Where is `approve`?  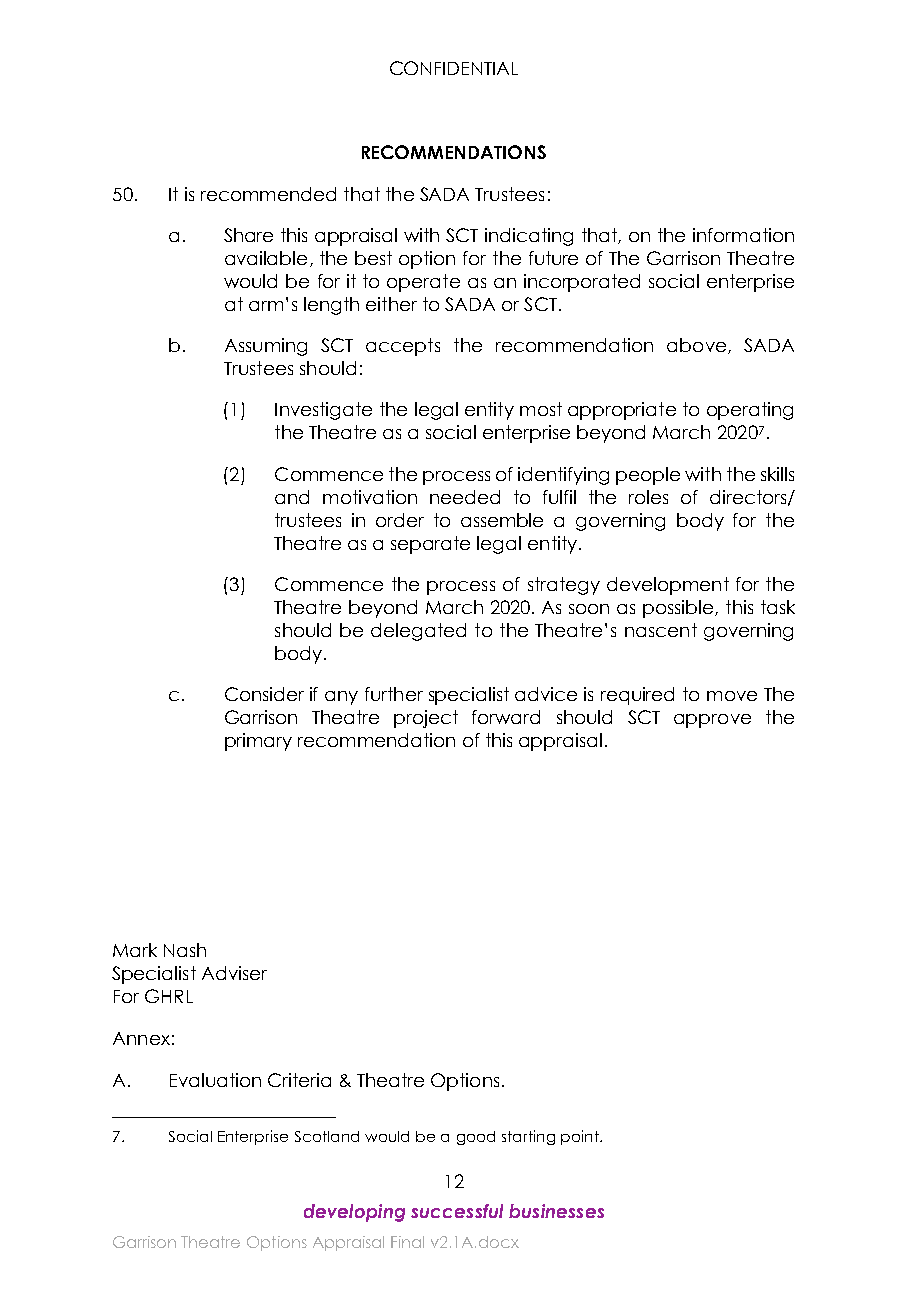 approve is located at coordinates (712, 721).
